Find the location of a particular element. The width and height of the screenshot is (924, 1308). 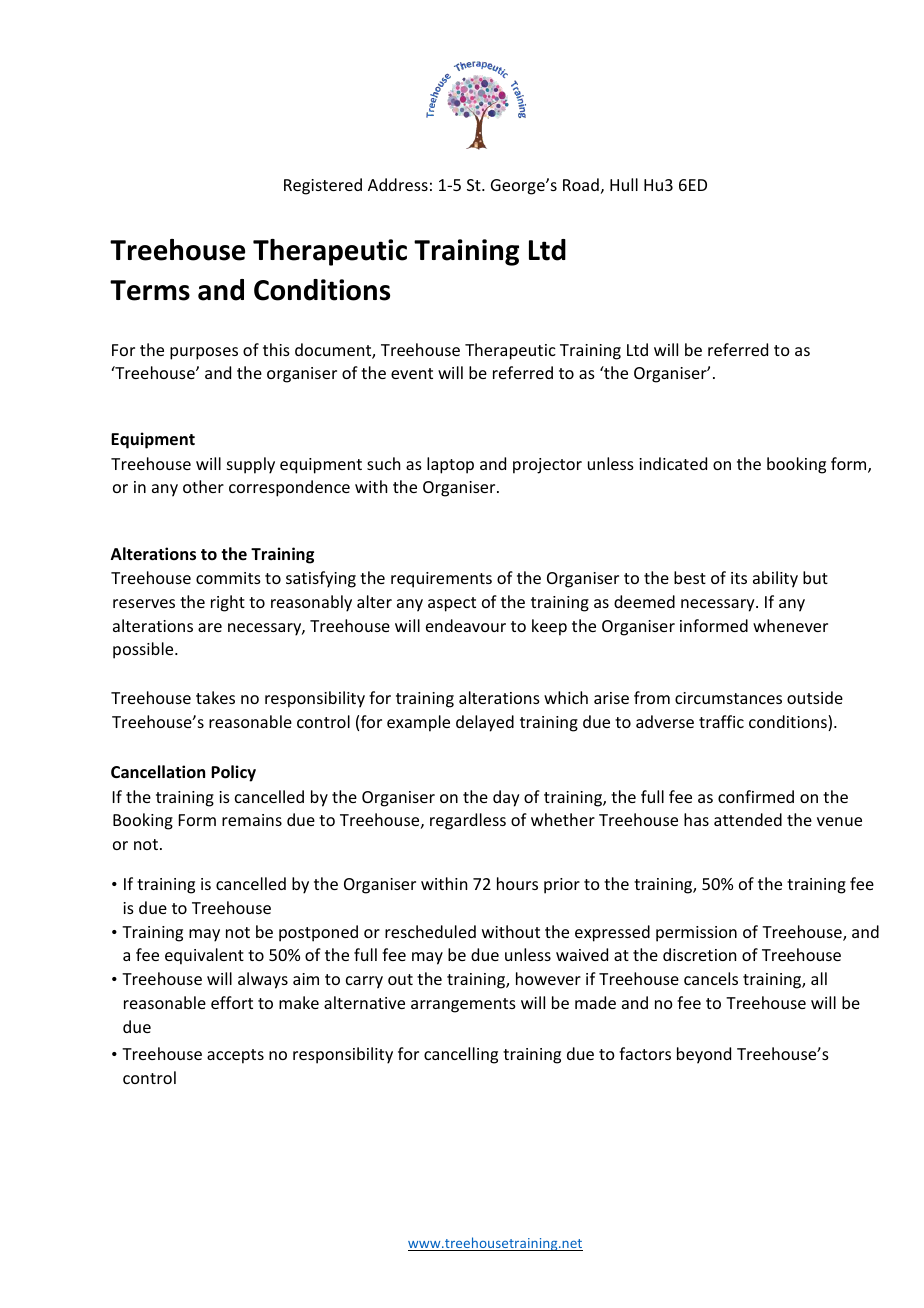

Hull is located at coordinates (624, 184).
